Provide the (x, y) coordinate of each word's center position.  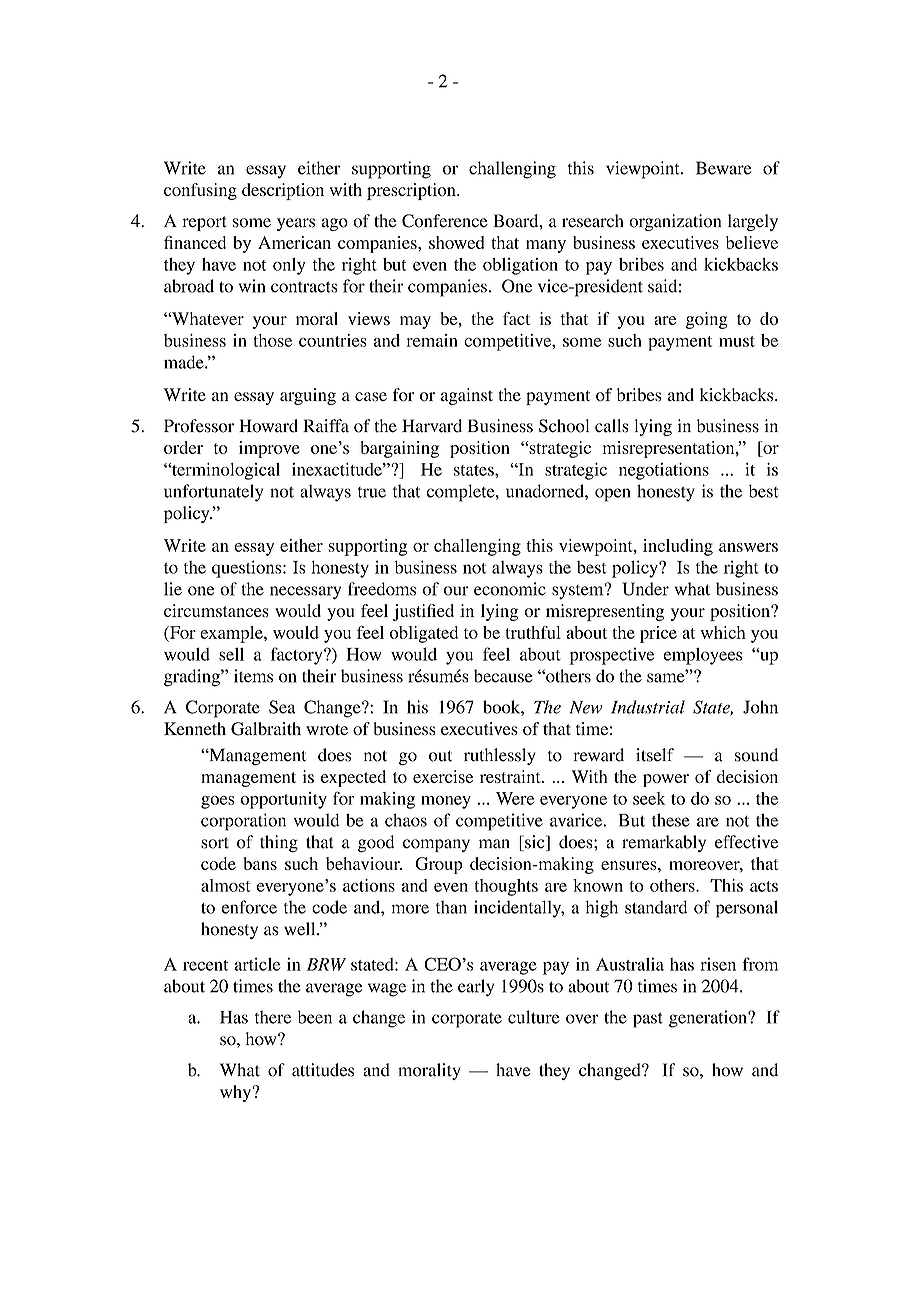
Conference (445, 221)
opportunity (283, 800)
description (283, 191)
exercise (443, 776)
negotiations (664, 471)
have (513, 1070)
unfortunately (213, 493)
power (666, 780)
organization (675, 222)
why (236, 1093)
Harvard (432, 426)
